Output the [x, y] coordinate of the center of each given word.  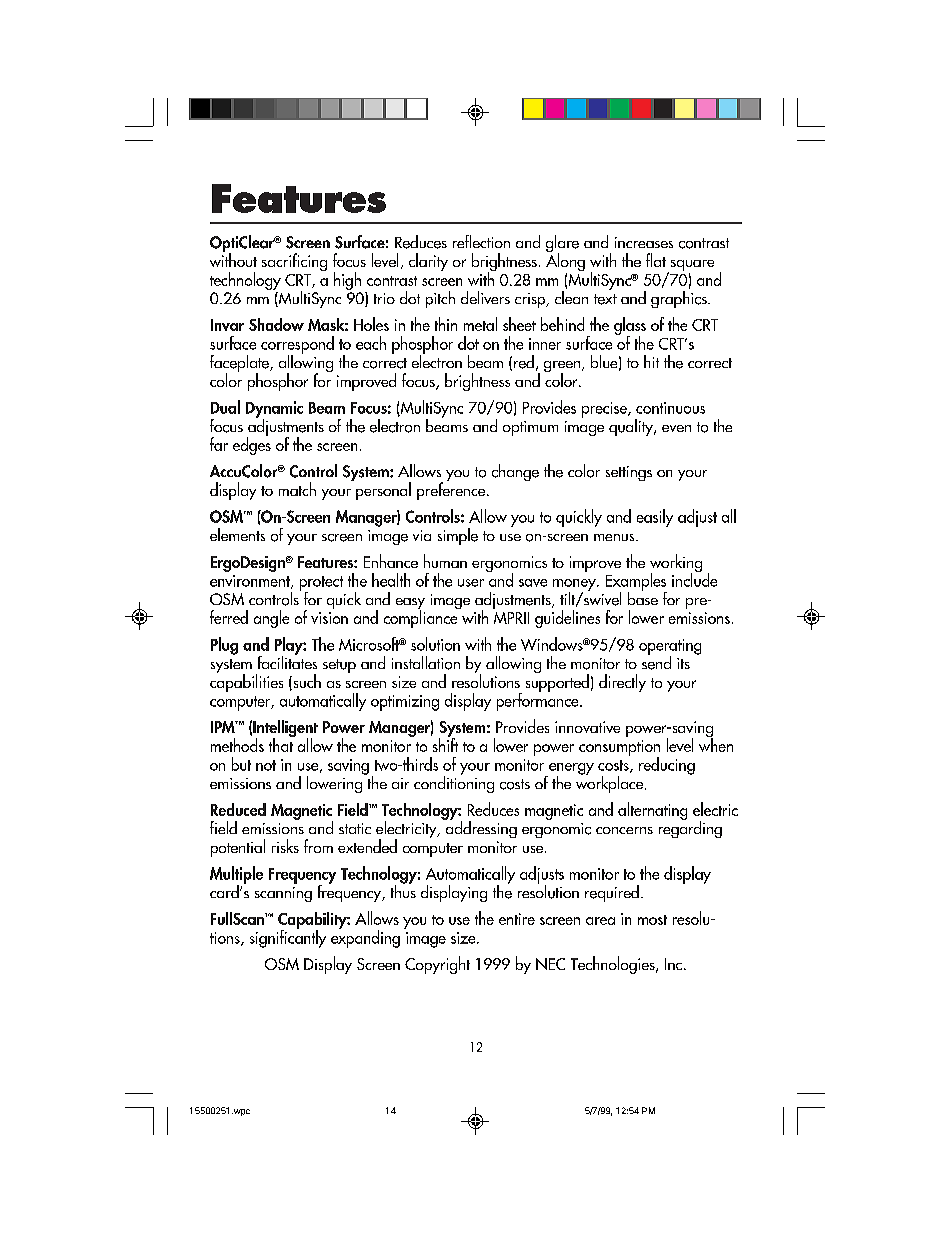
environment [251, 582]
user [471, 583]
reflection [481, 241]
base [643, 597]
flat [656, 260]
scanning [283, 894]
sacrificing [294, 262]
